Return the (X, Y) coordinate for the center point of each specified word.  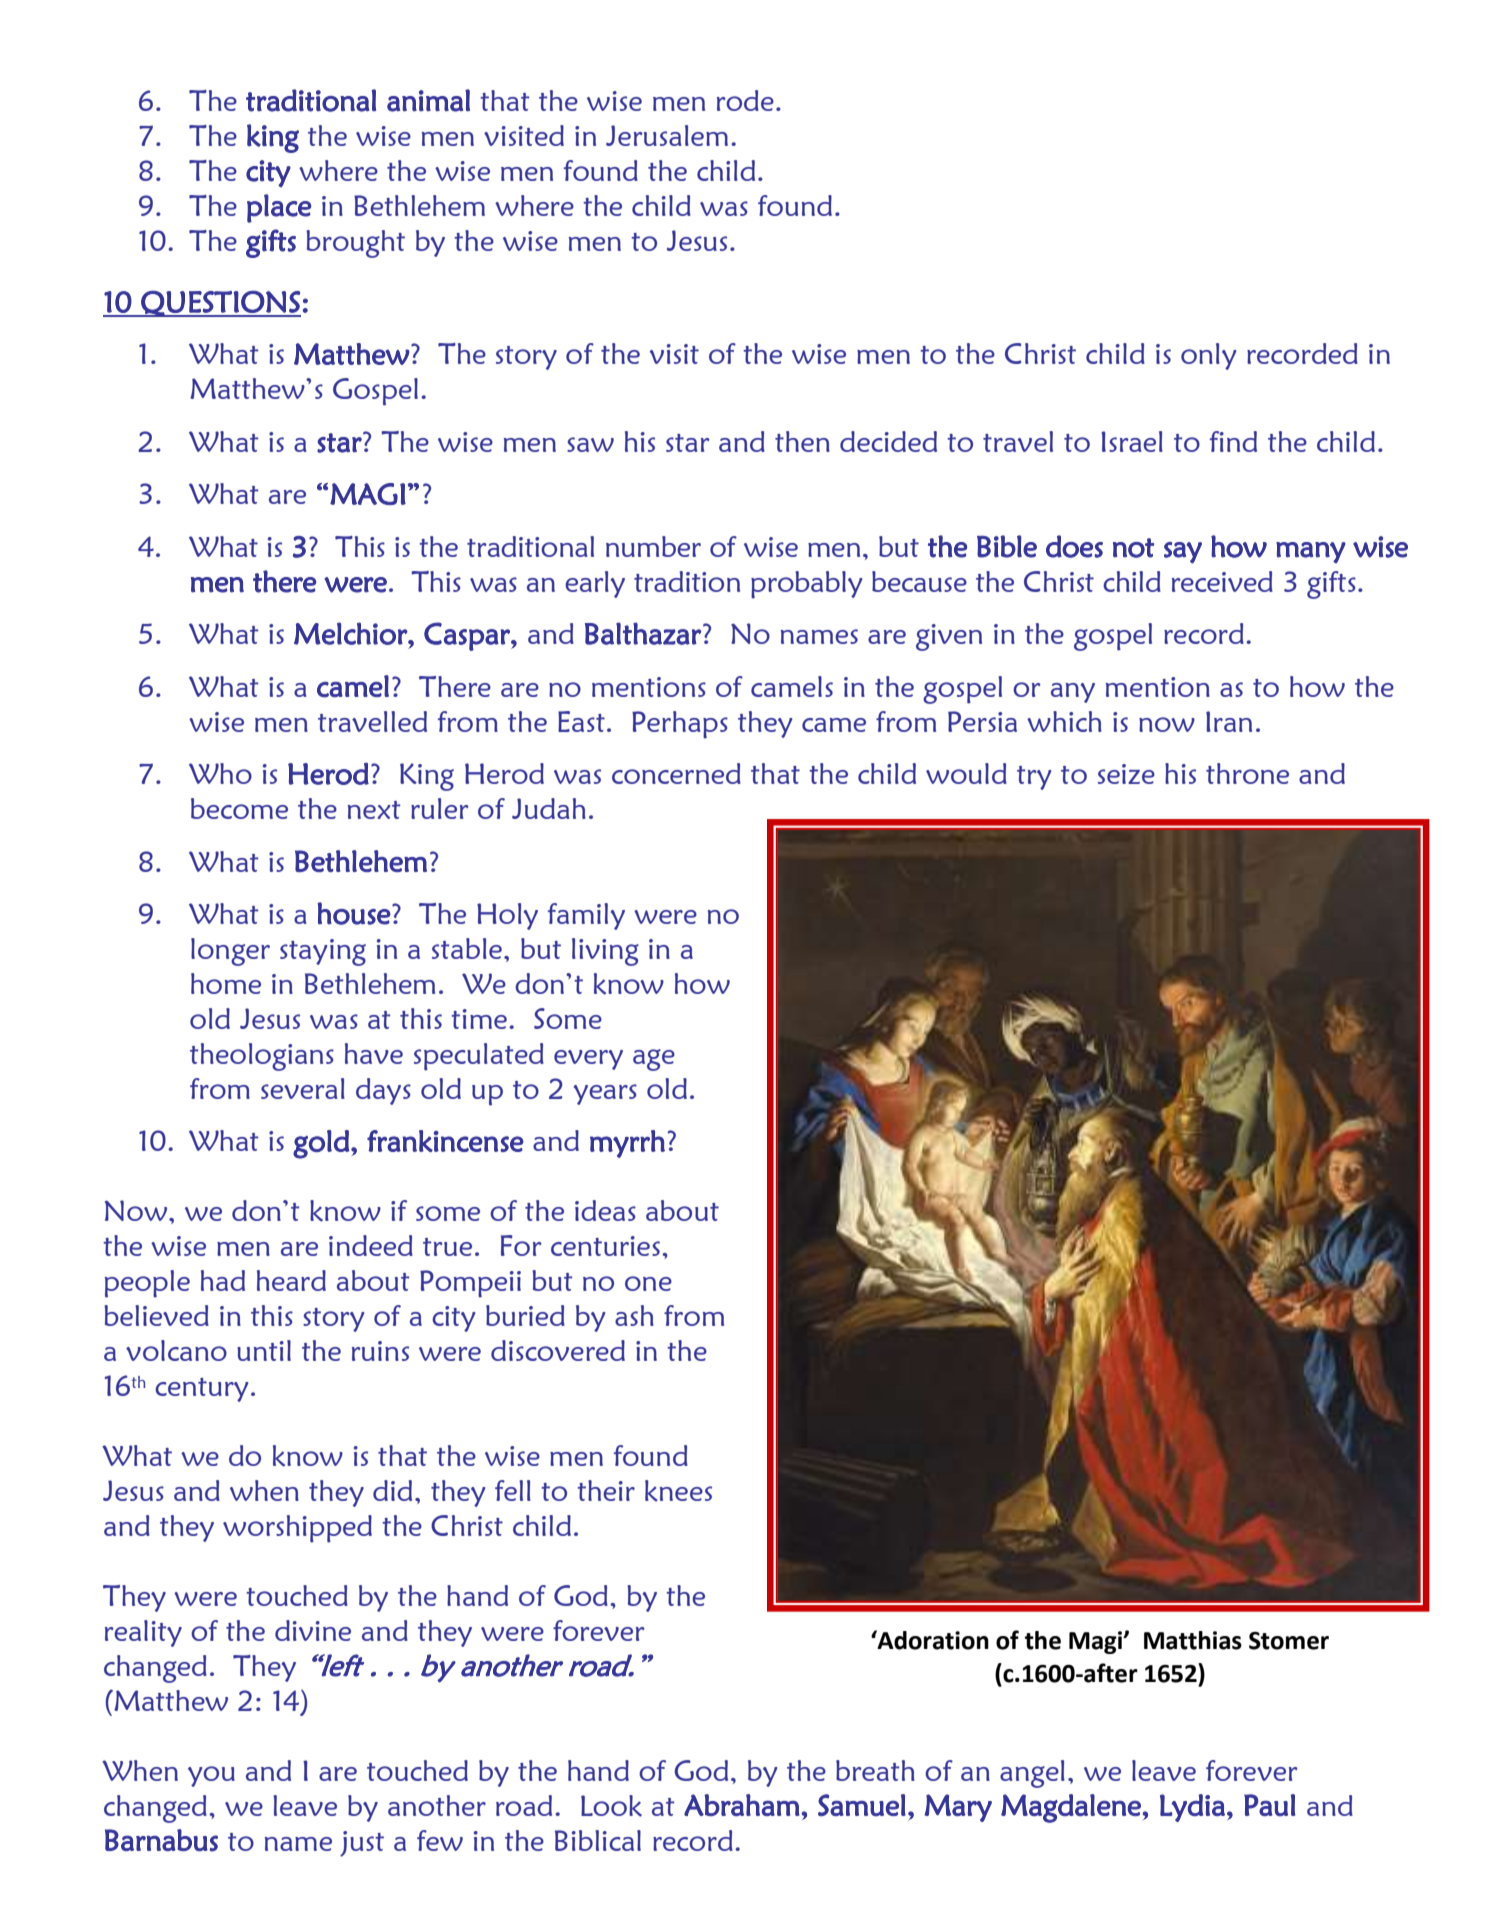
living (605, 952)
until (264, 1350)
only (1208, 356)
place (279, 208)
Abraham (742, 1805)
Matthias (1193, 1640)
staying (323, 952)
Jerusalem (667, 135)
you (211, 1776)
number (653, 546)
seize (1126, 774)
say (1183, 553)
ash (634, 1315)
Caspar (468, 636)
